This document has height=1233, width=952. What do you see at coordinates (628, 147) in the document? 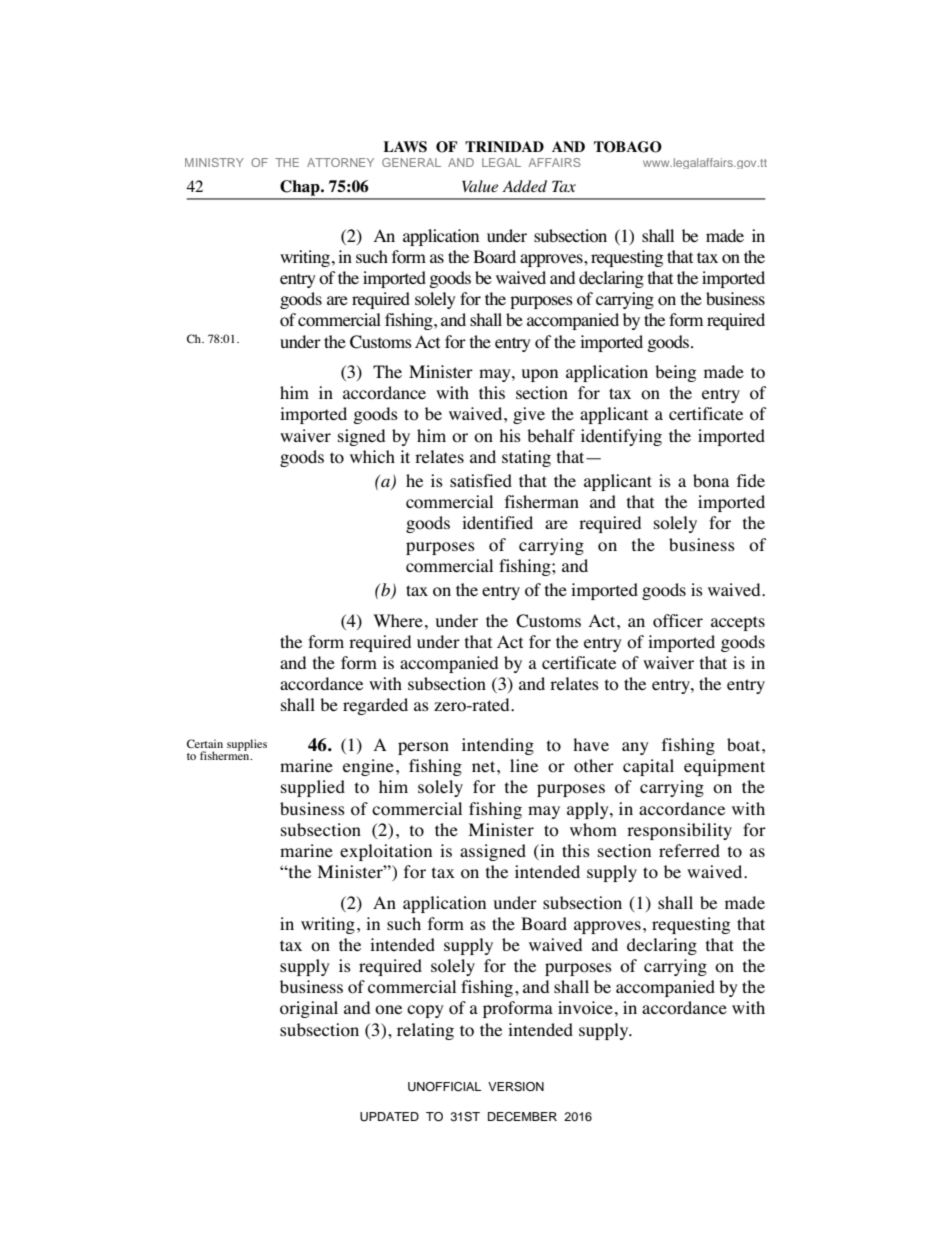
I see `TOBAGO` at bounding box center [628, 147].
